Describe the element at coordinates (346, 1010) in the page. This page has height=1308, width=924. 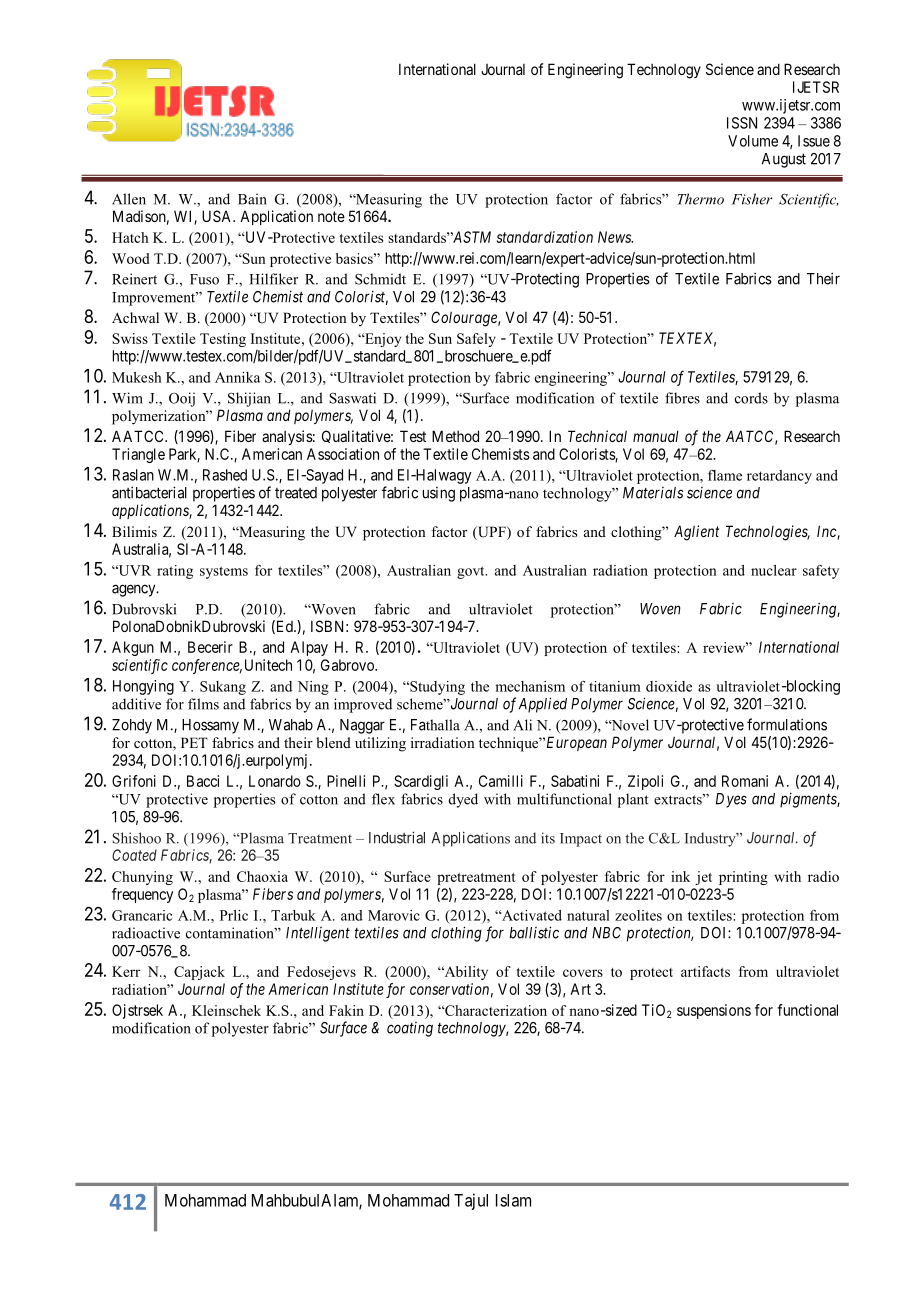
I see `Fakin` at that location.
